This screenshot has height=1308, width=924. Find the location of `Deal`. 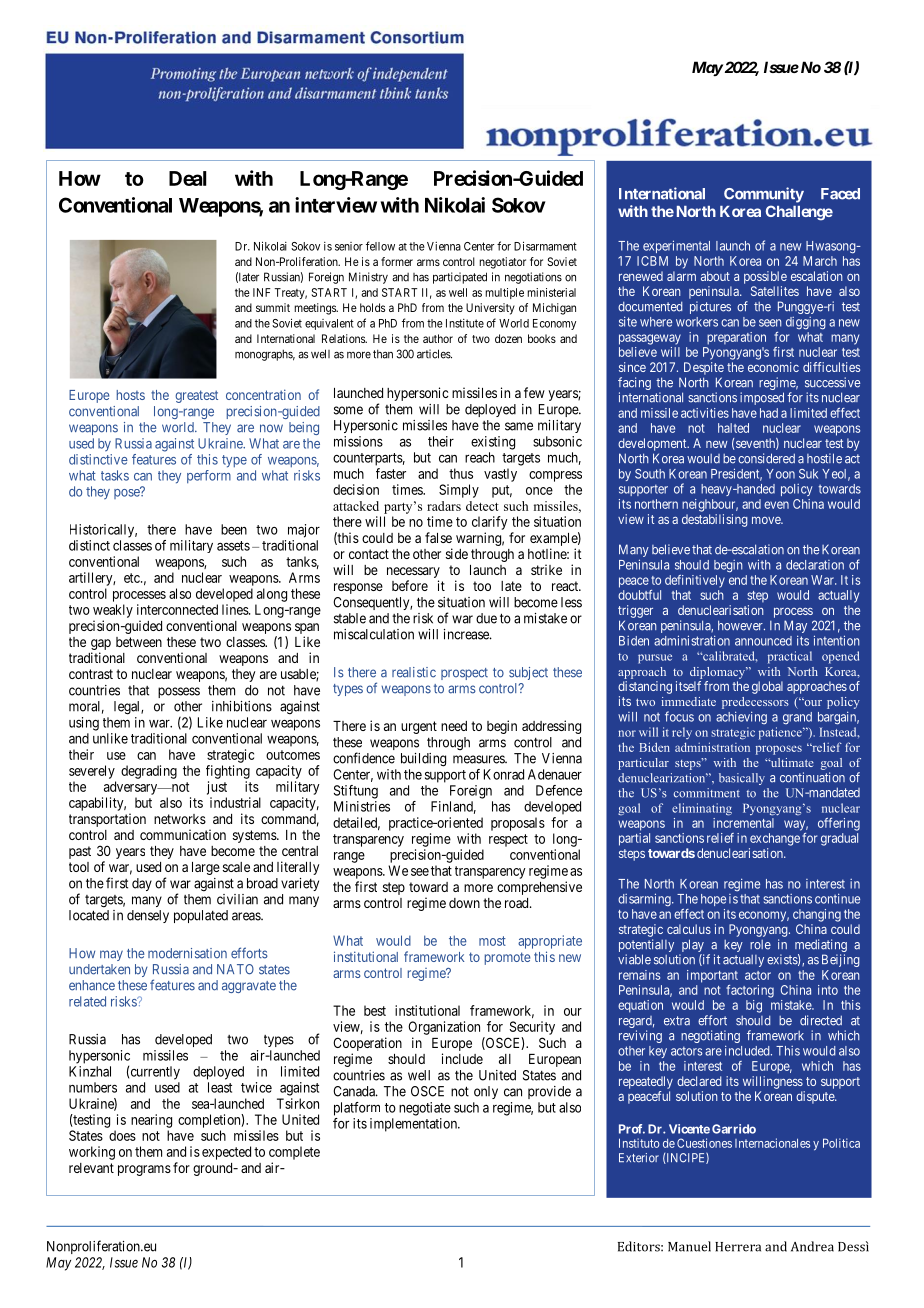

Deal is located at coordinates (188, 178).
